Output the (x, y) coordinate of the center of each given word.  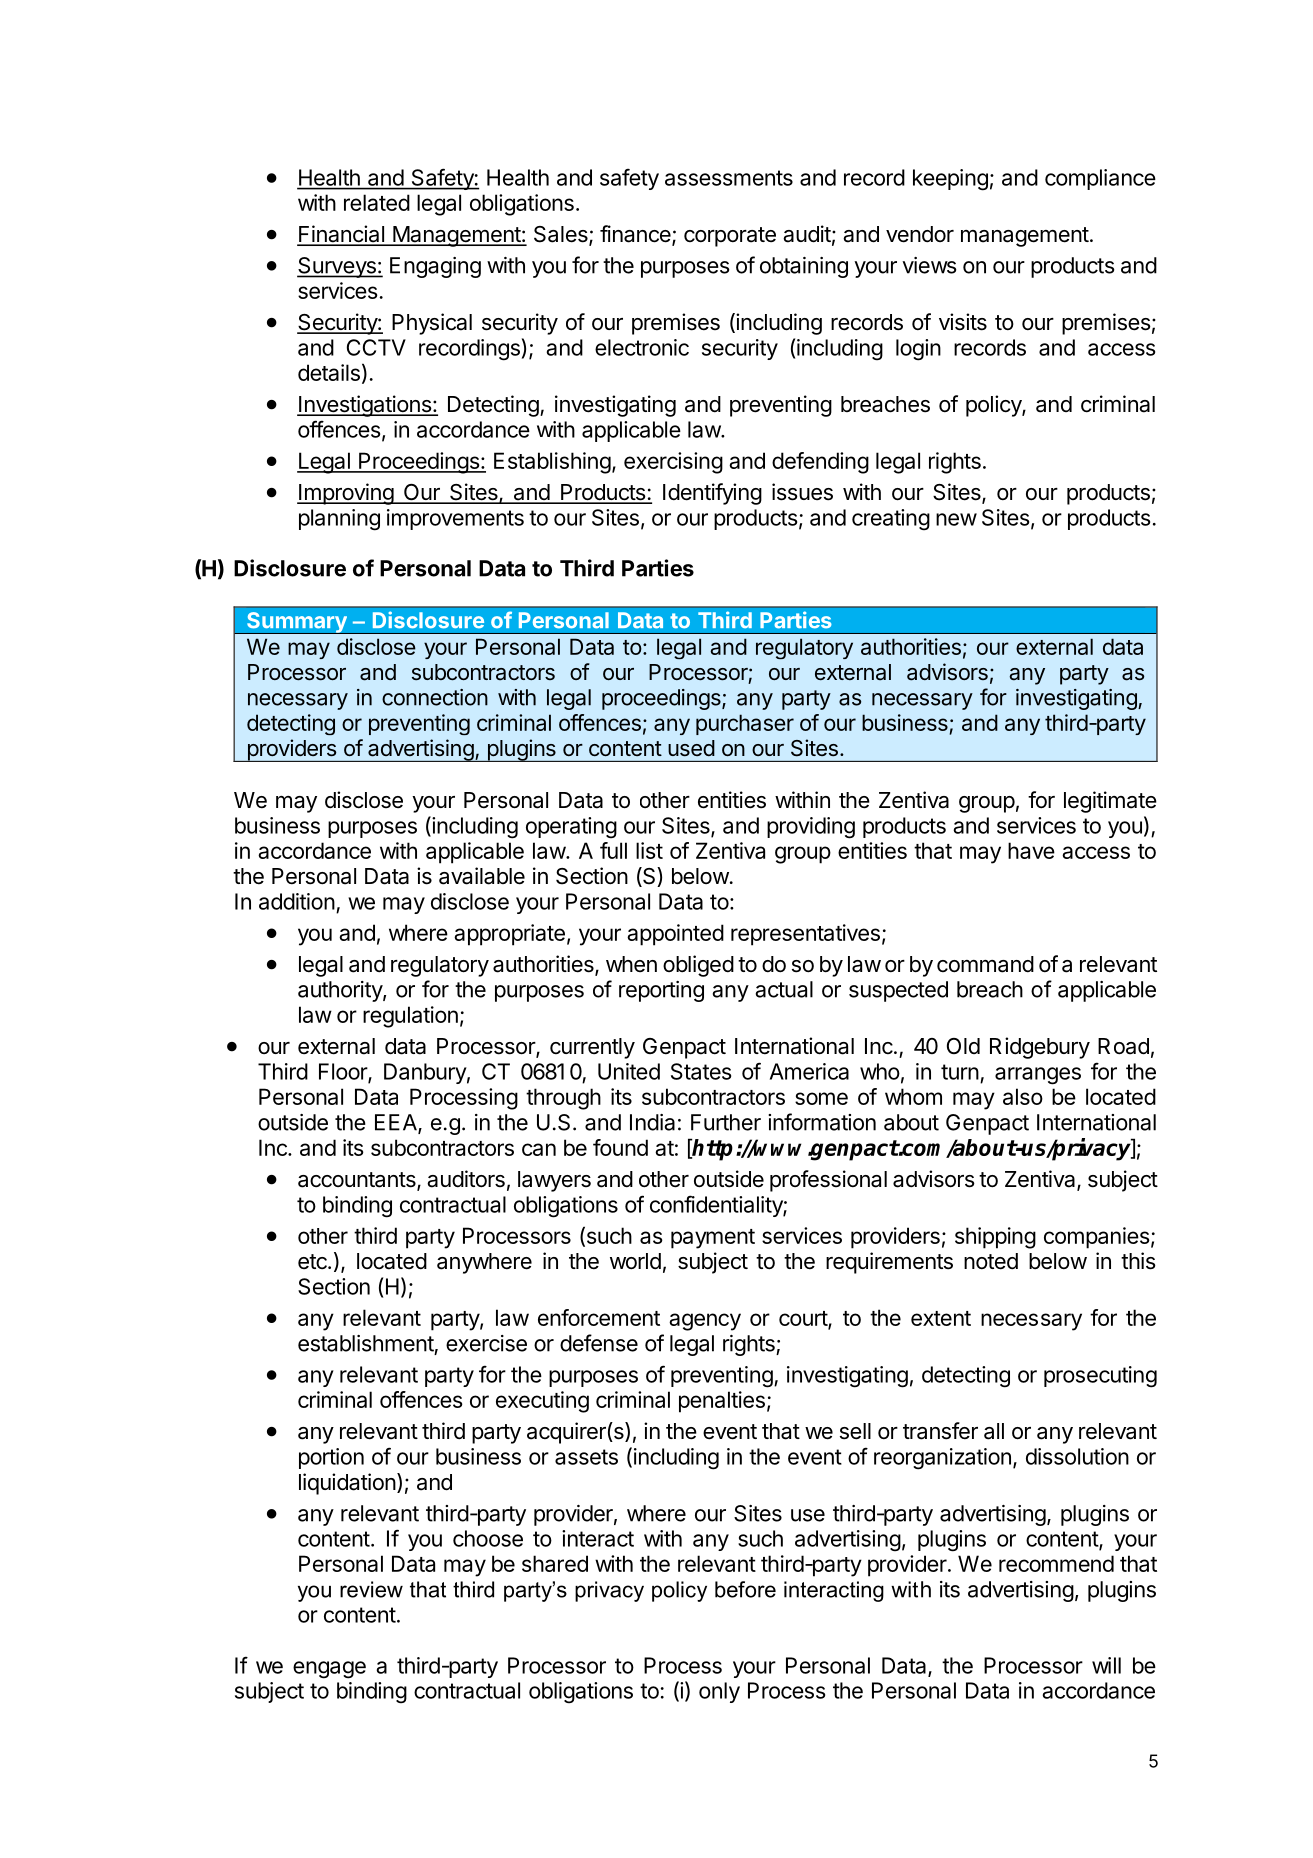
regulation (410, 1017)
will (1106, 1665)
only (719, 1692)
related (377, 202)
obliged (698, 966)
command (985, 964)
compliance (1100, 179)
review (371, 1589)
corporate (730, 237)
